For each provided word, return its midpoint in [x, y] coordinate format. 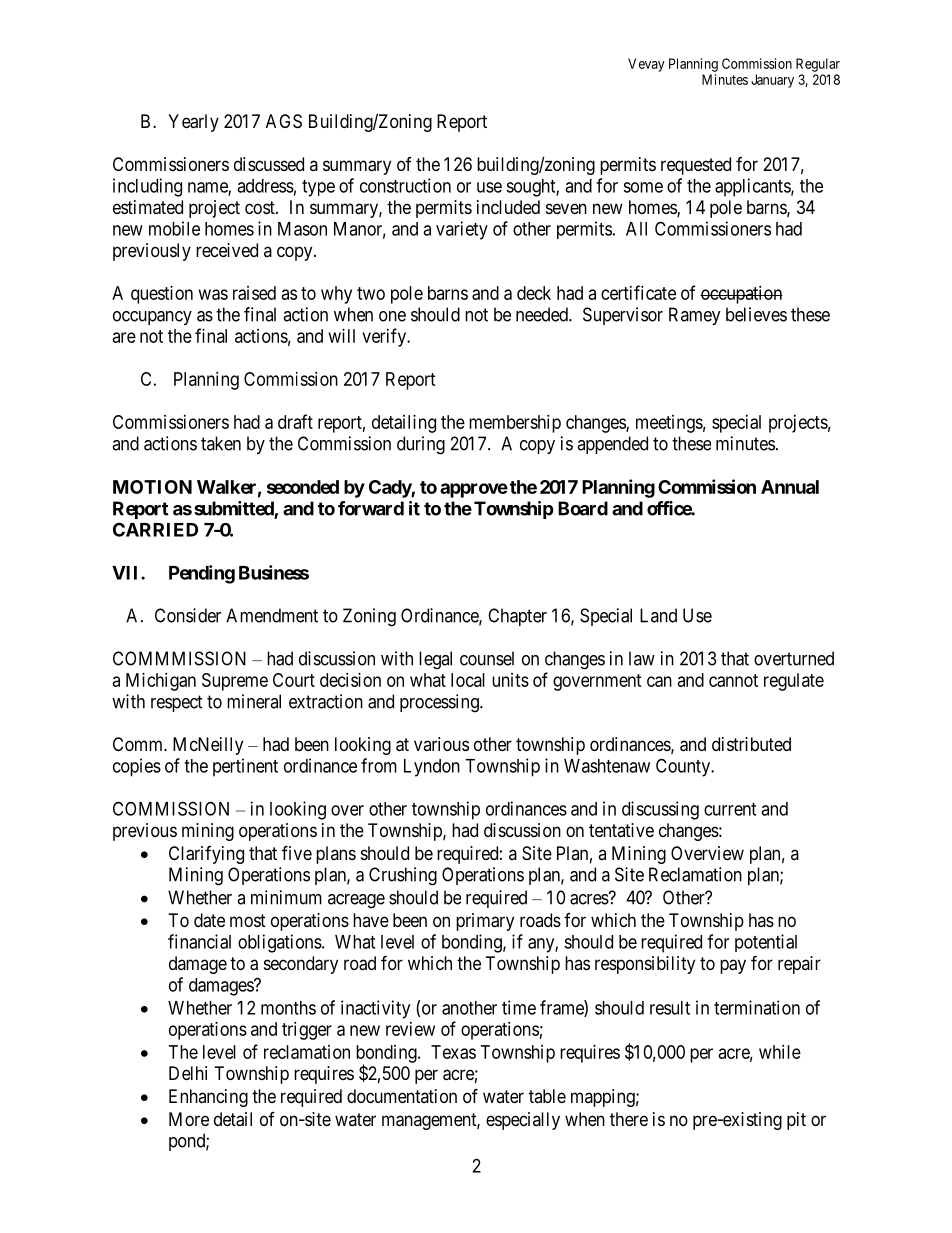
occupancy [152, 318]
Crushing [403, 876]
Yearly [193, 123]
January [772, 81]
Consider [188, 615]
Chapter [517, 617]
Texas [453, 1052]
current [730, 809]
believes [756, 314]
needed [543, 314]
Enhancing [208, 1098]
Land [658, 615]
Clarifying [206, 855]
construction [405, 185]
